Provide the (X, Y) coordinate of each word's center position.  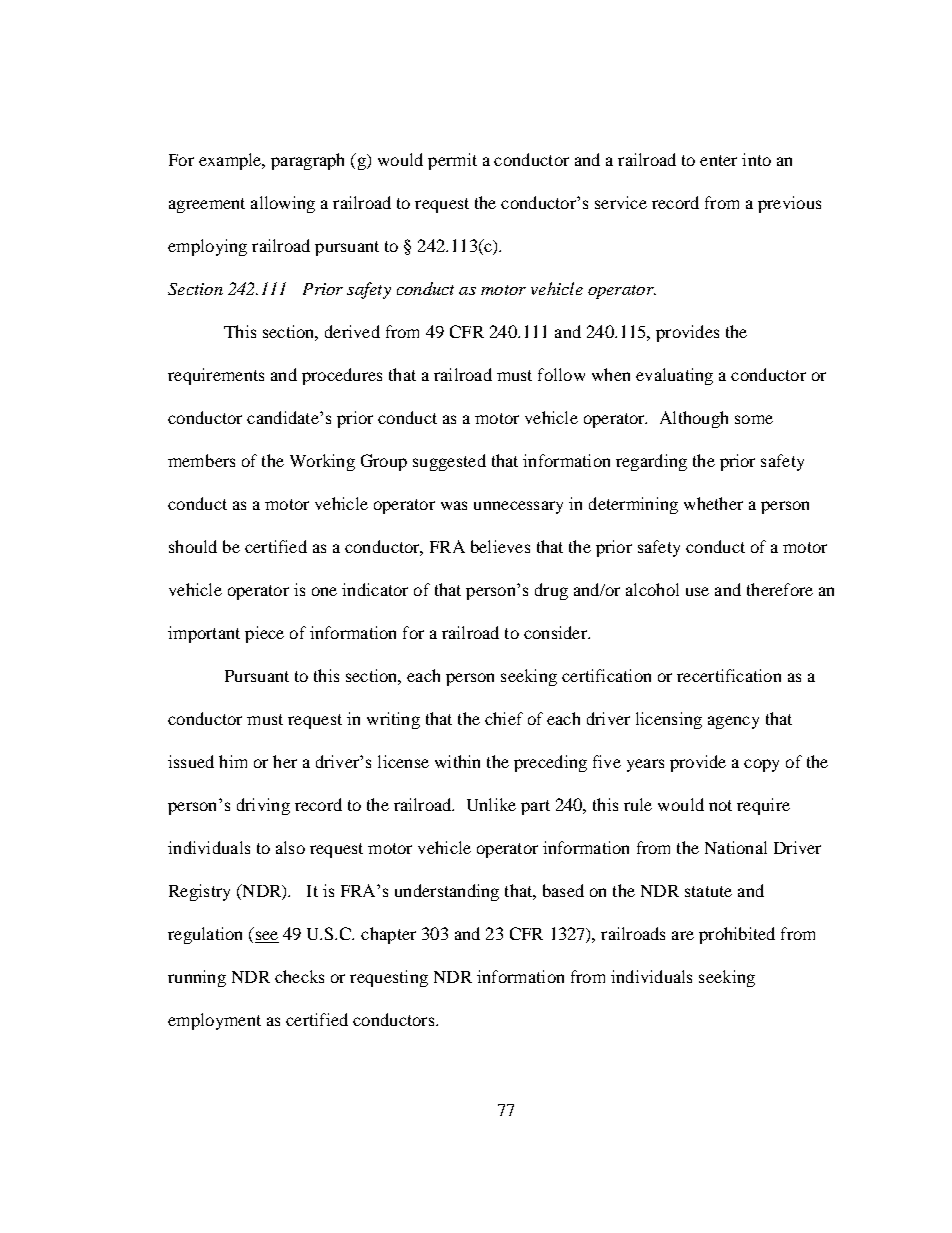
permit (452, 161)
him (233, 761)
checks (299, 976)
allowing (283, 204)
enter (718, 160)
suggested (449, 462)
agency (733, 722)
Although (694, 419)
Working (322, 462)
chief (504, 718)
